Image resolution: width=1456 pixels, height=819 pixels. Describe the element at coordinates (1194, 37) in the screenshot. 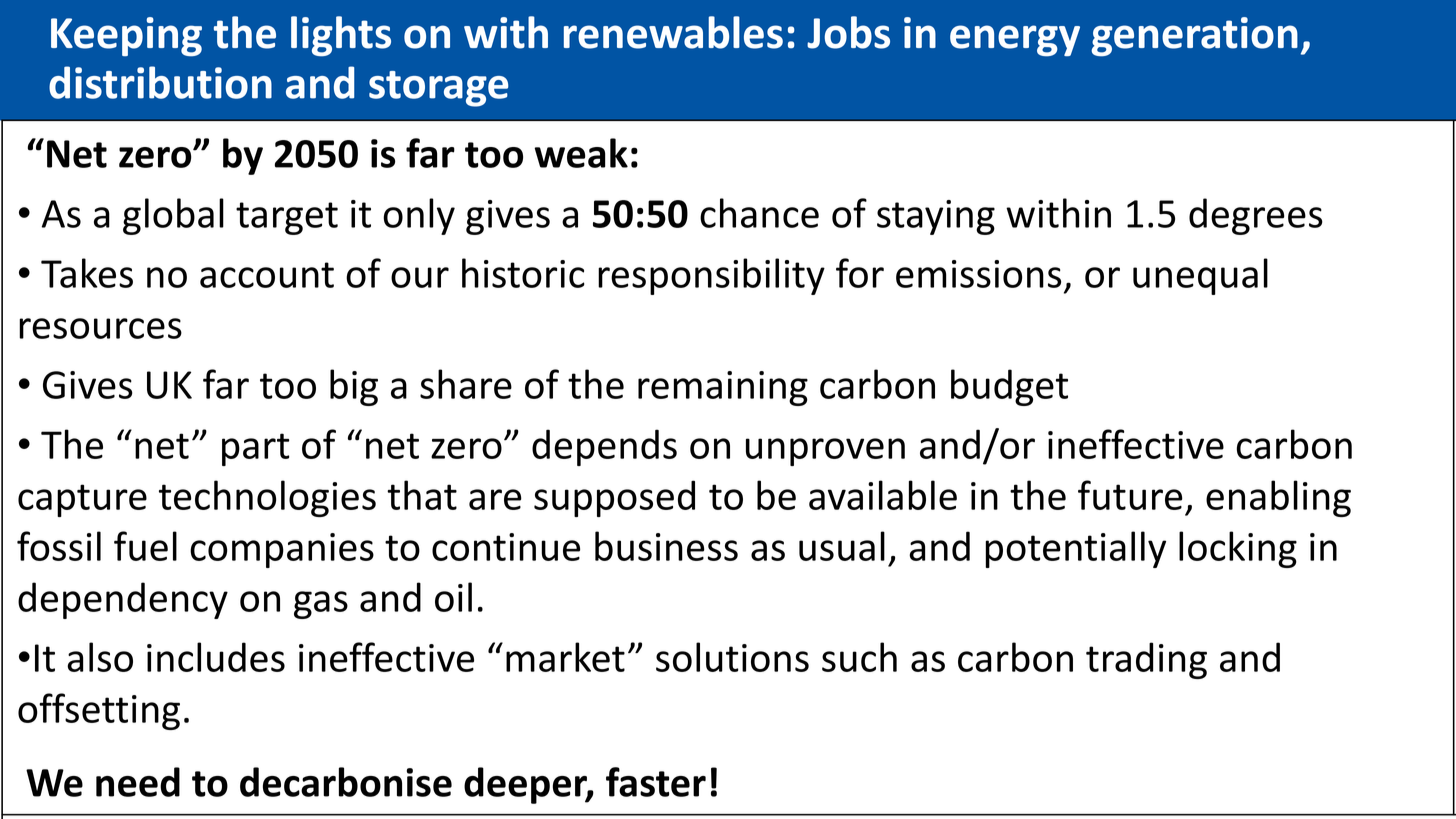

I see `generation` at that location.
